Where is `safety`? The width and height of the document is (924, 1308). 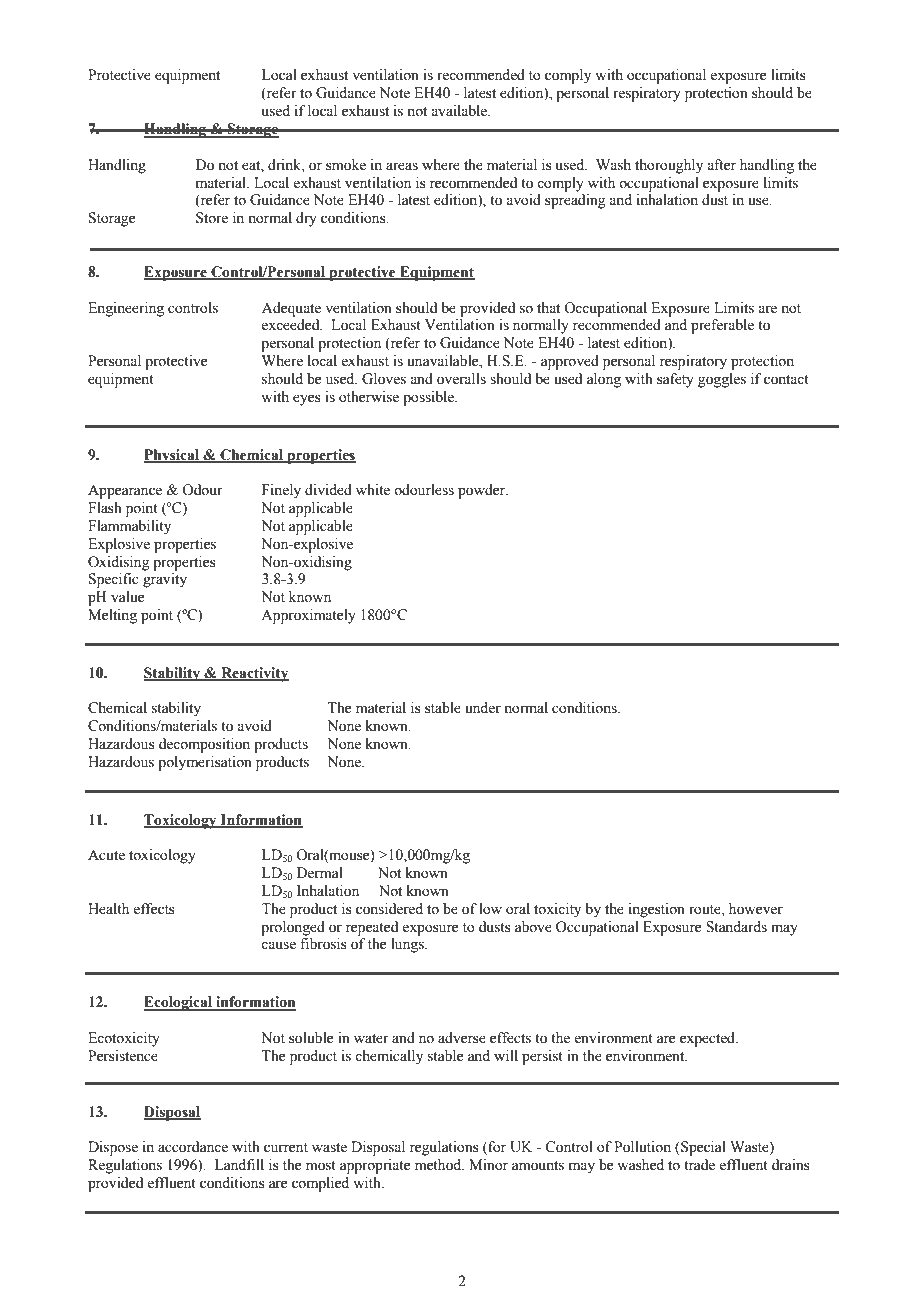 safety is located at coordinates (675, 380).
